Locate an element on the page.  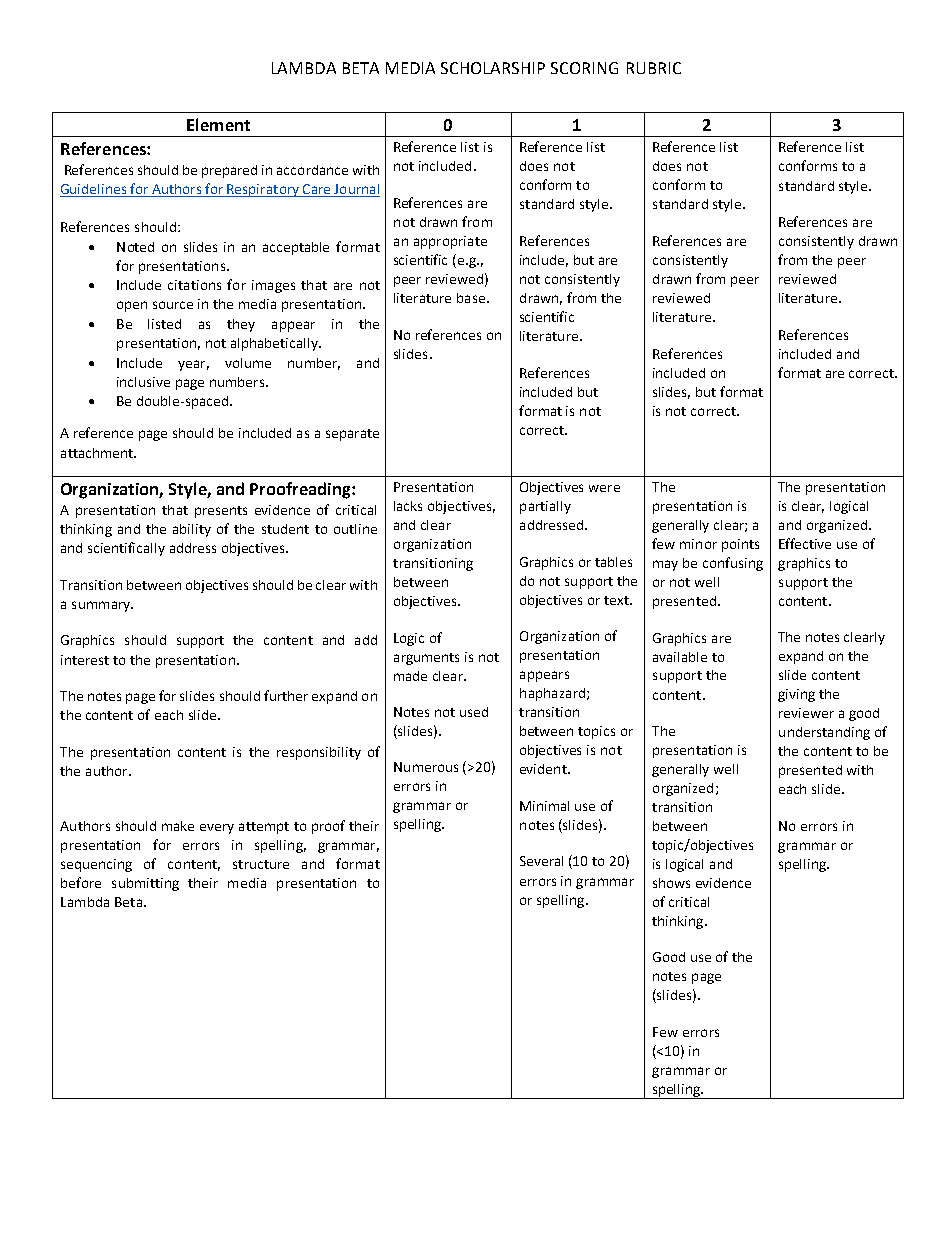
presents is located at coordinates (221, 512).
